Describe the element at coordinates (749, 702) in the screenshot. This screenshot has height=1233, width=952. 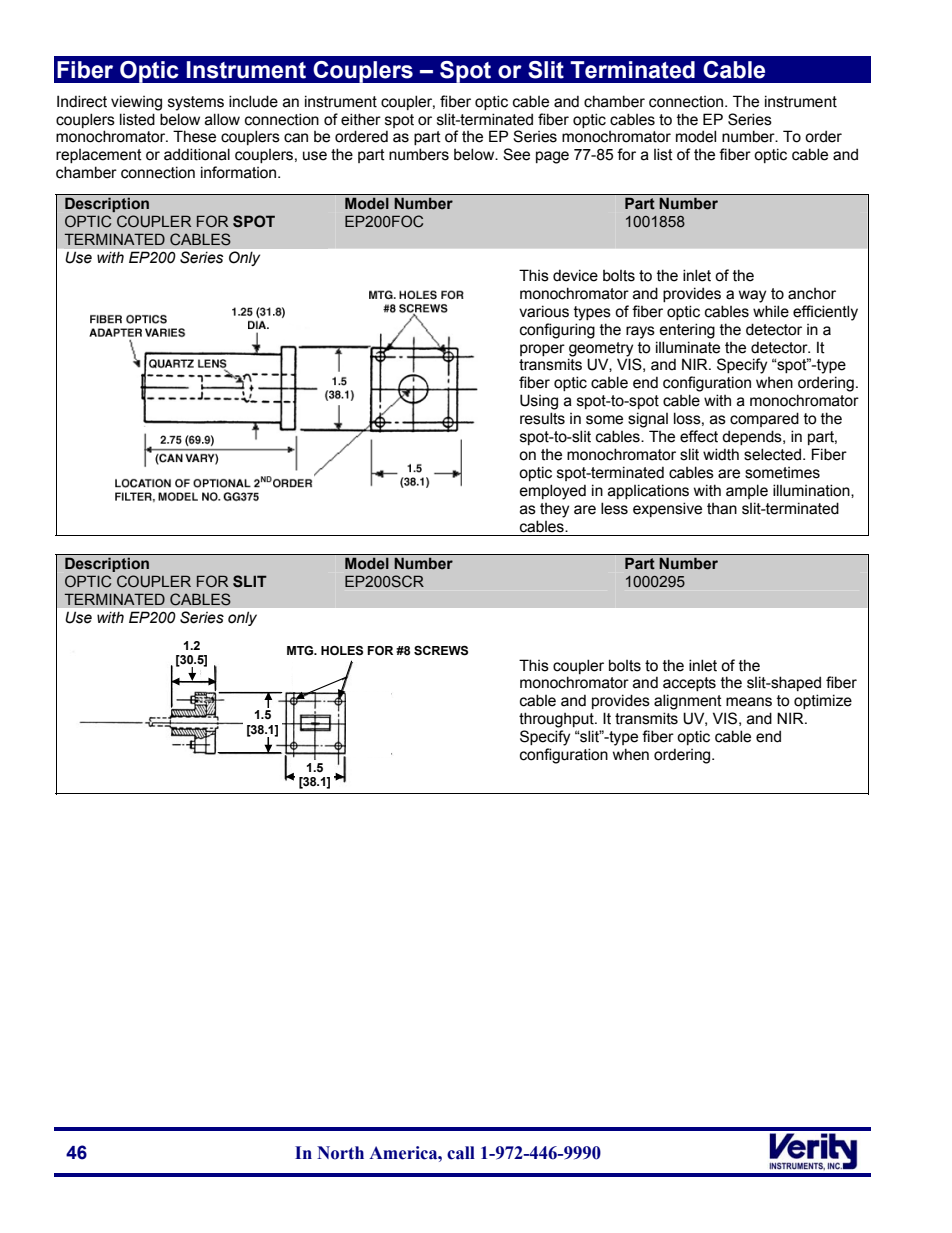
I see `means` at that location.
